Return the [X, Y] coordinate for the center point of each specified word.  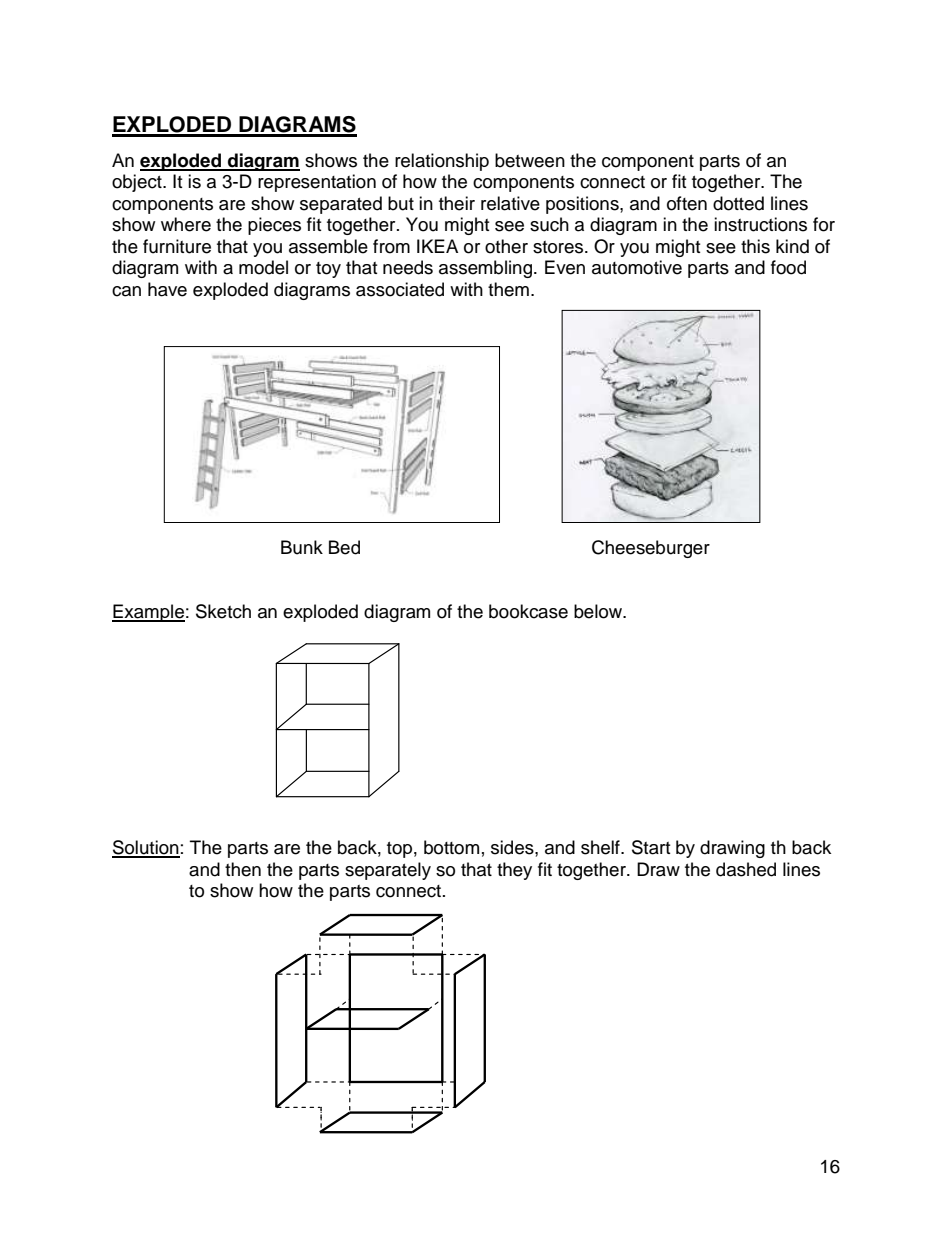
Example [148, 613]
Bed [344, 547]
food [788, 267]
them [508, 289]
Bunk [302, 547]
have [167, 289]
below [599, 611]
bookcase [528, 611]
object [138, 183]
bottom [451, 847]
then [243, 869]
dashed [746, 869]
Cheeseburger [651, 549]
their [457, 203]
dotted [738, 203]
